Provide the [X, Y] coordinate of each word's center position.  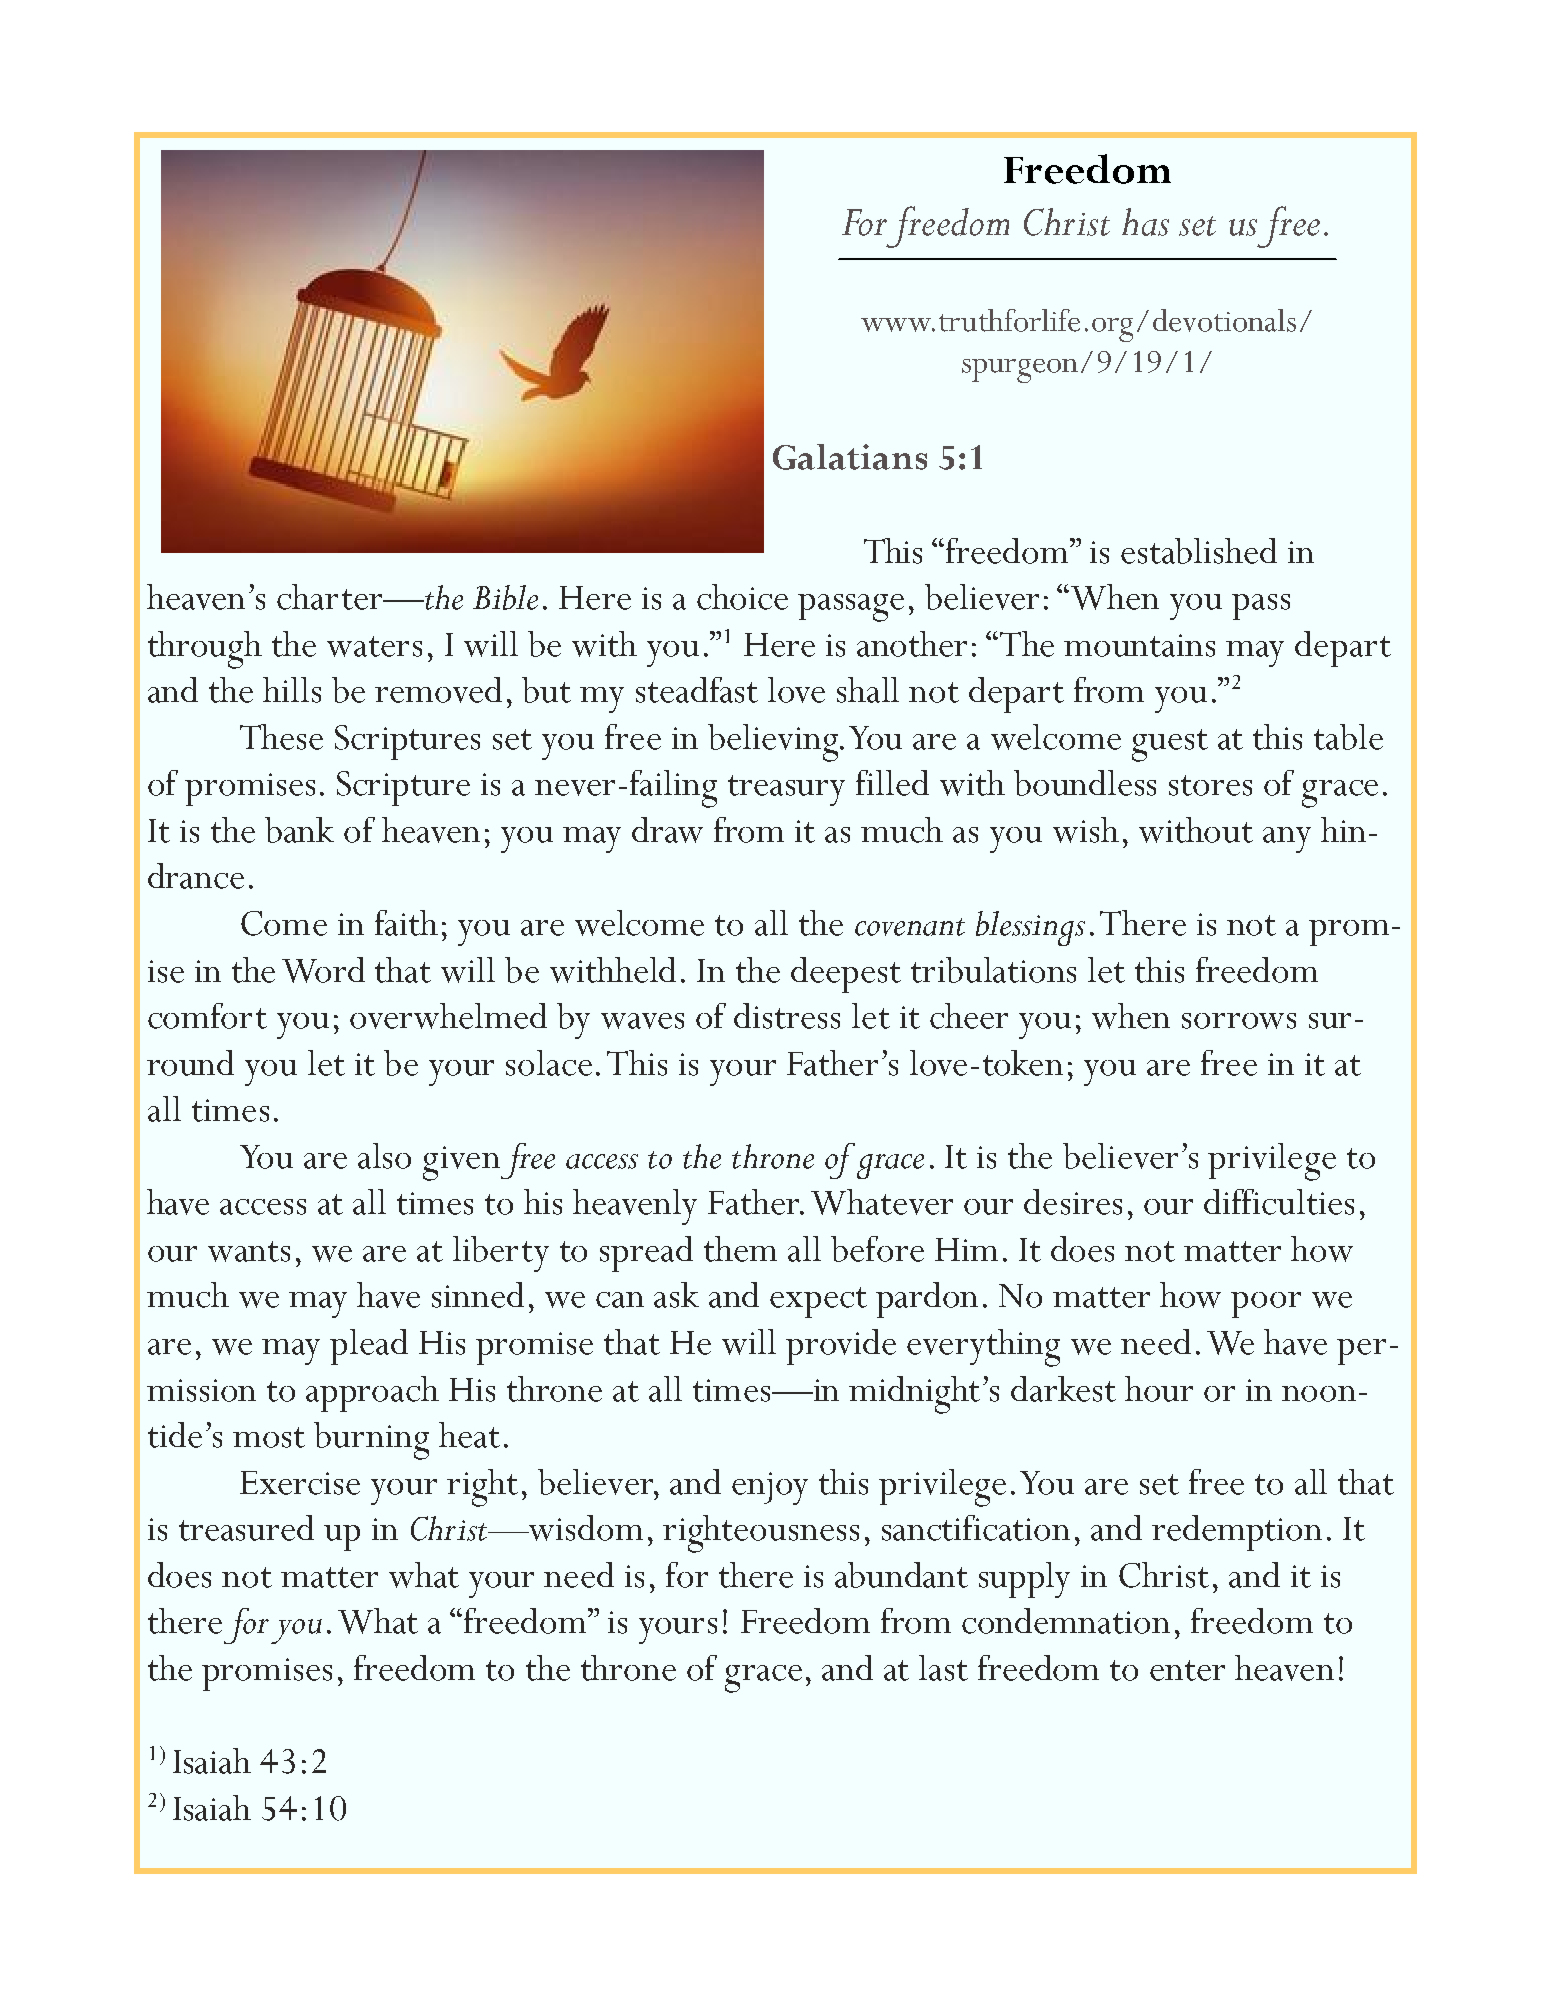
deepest [846, 975]
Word [323, 970]
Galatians [850, 457]
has [1145, 222]
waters [374, 646]
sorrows [1239, 1021]
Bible [505, 597]
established [1199, 551]
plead [369, 1347]
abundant [901, 1575]
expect [818, 1302]
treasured [246, 1528]
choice [742, 597]
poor [1266, 1305]
